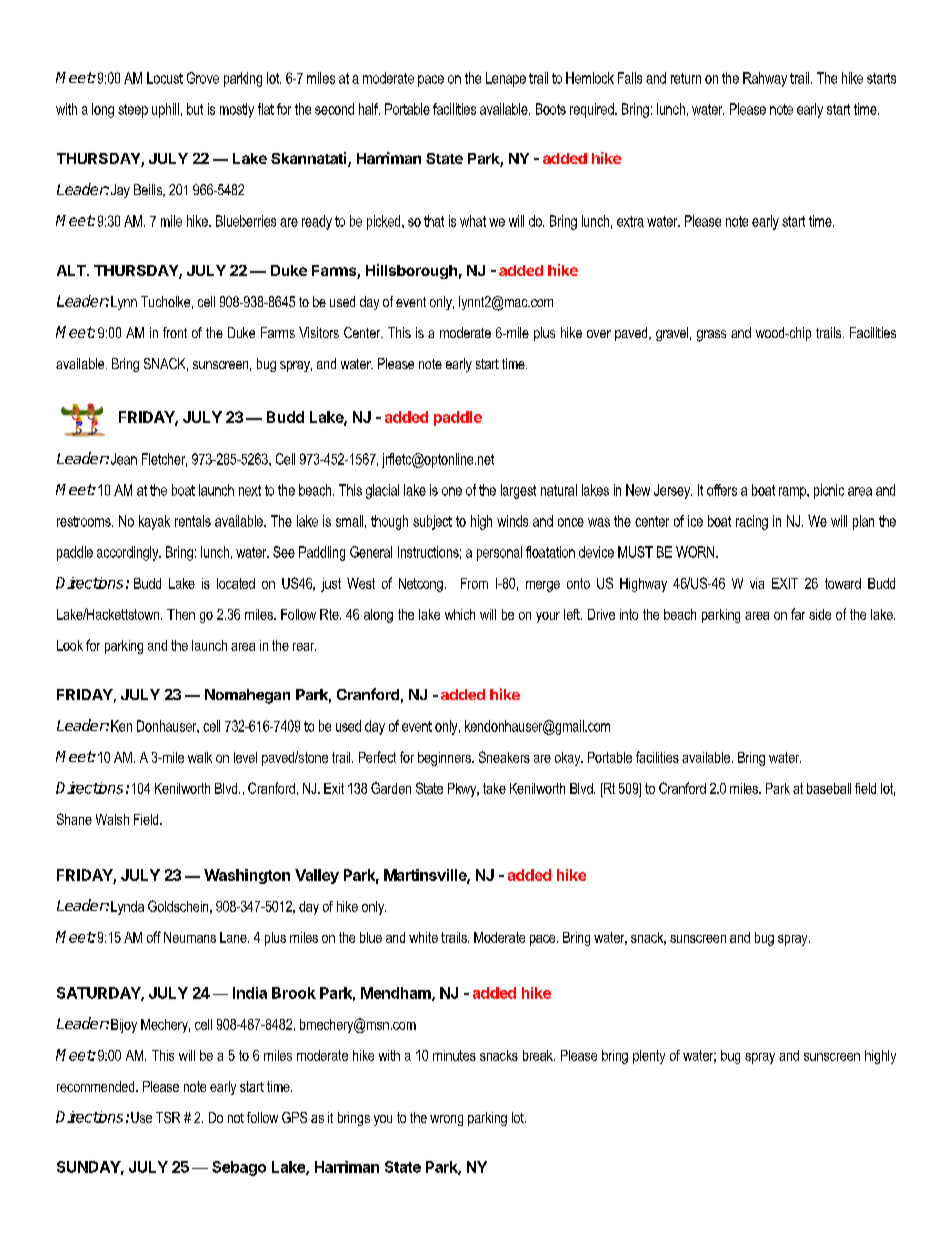  Describe the element at coordinates (168, 1117) in the screenshot. I see `TSR` at that location.
